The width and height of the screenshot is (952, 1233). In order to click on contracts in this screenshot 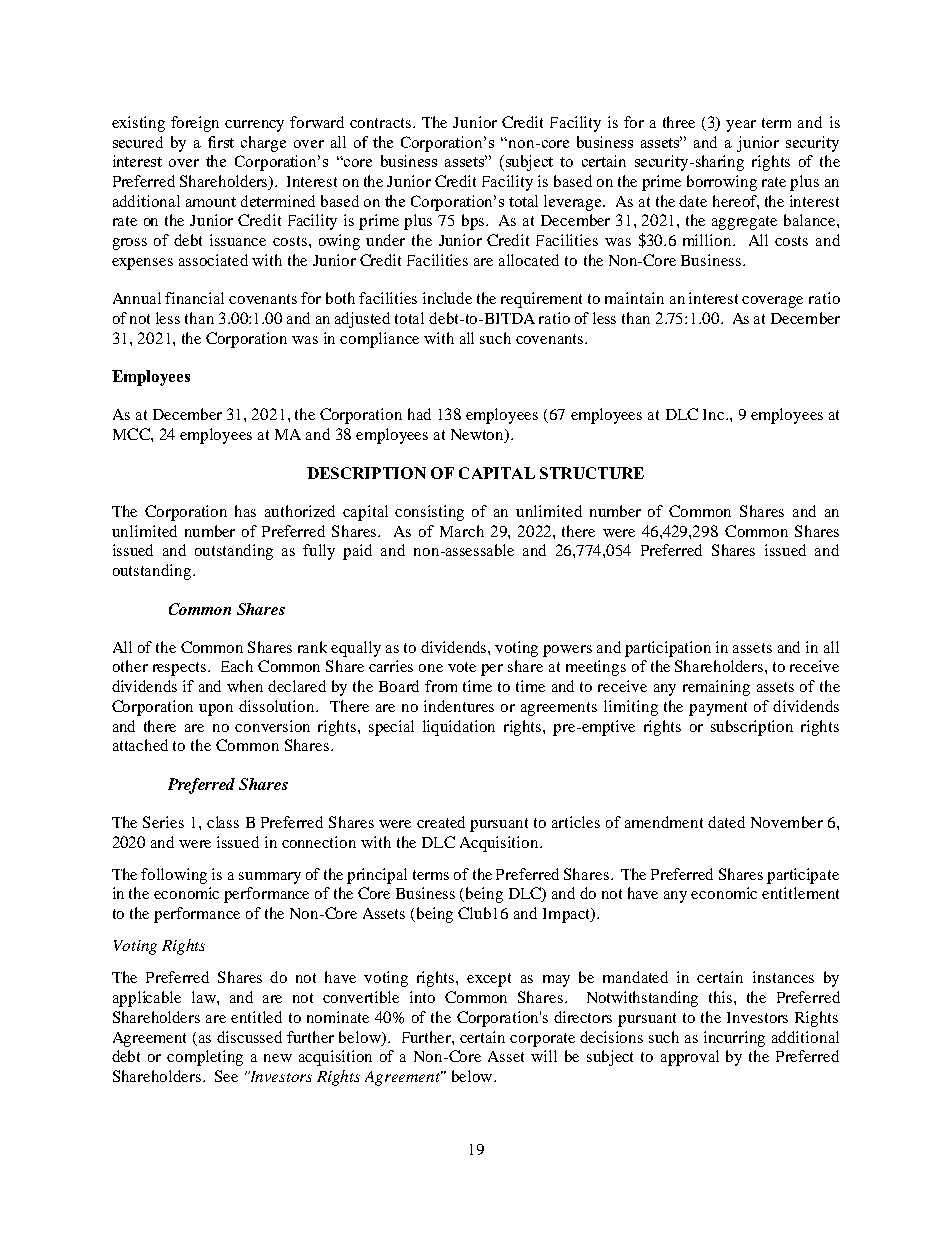, I will do `click(382, 123)`.
